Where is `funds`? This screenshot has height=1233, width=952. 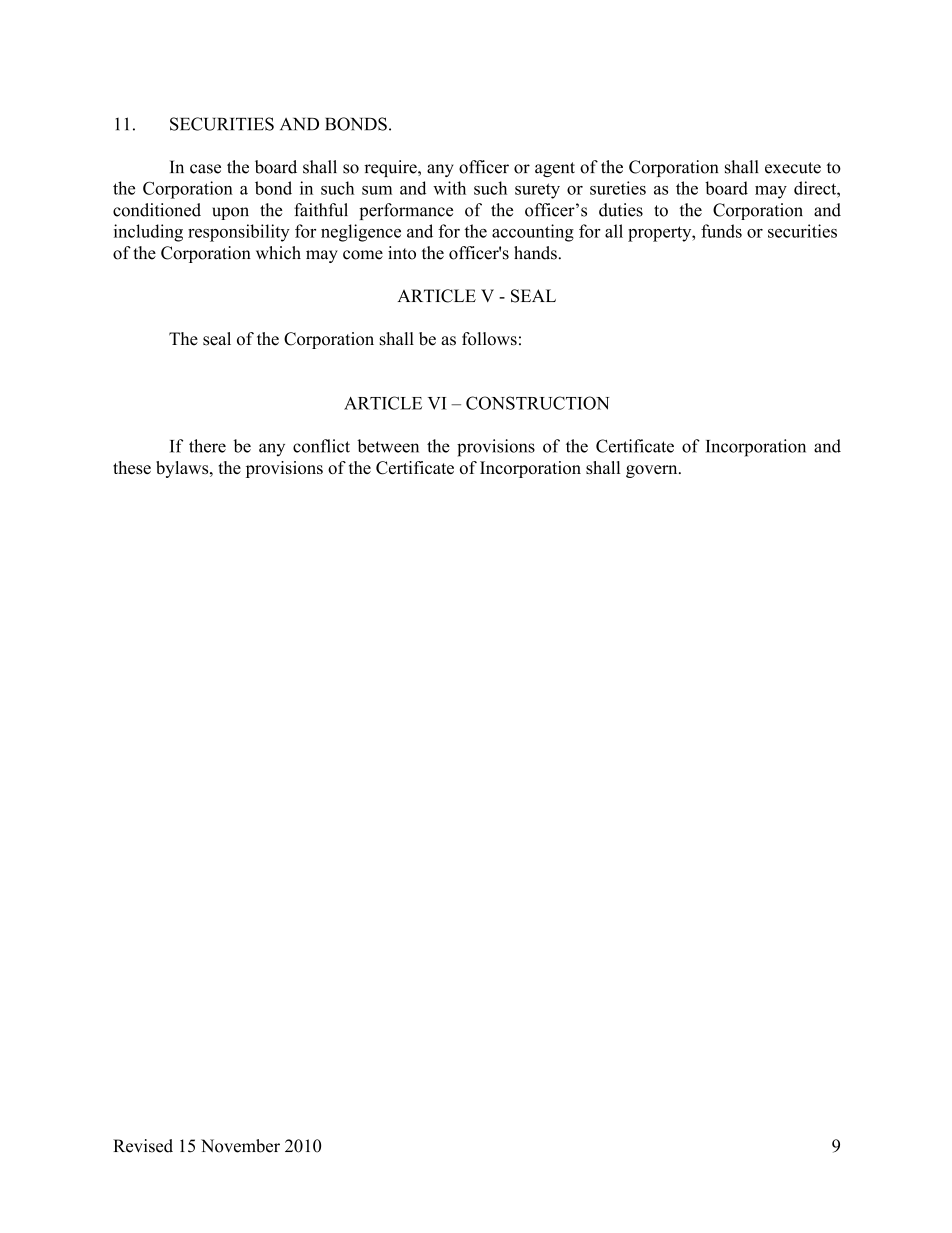
funds is located at coordinates (721, 231).
